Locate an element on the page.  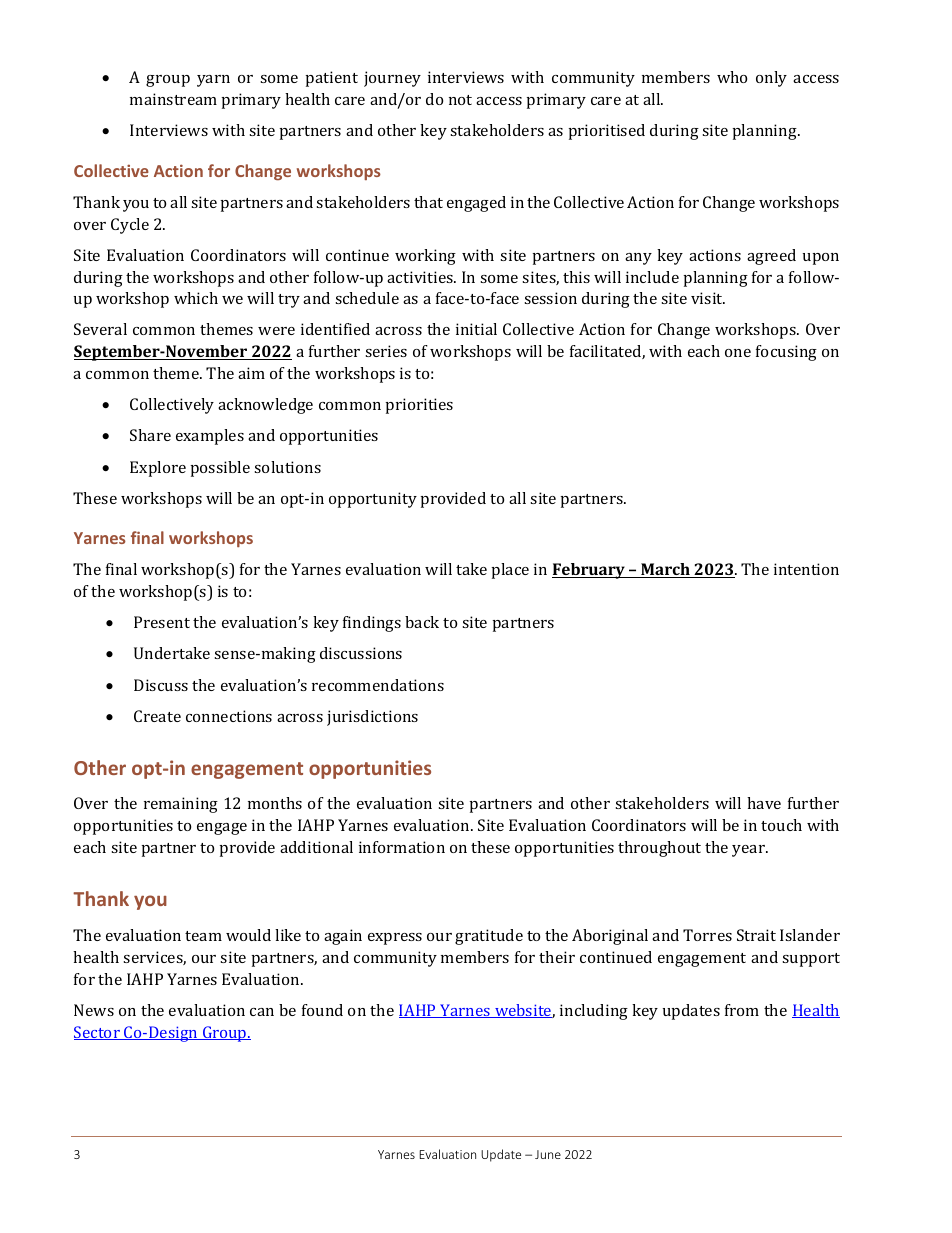
remaining is located at coordinates (181, 805).
